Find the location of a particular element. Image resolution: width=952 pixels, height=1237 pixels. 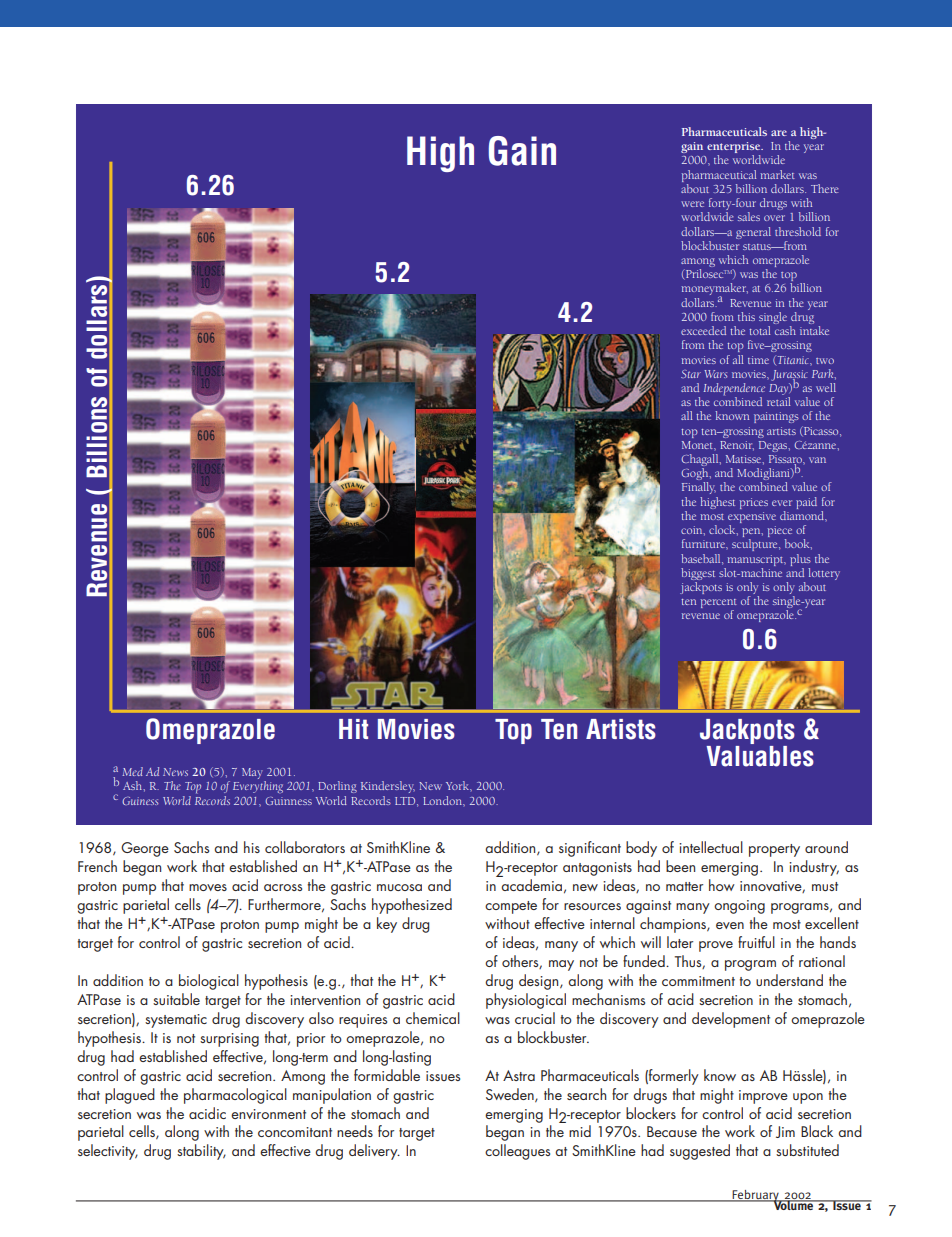

moves is located at coordinates (208, 887).
